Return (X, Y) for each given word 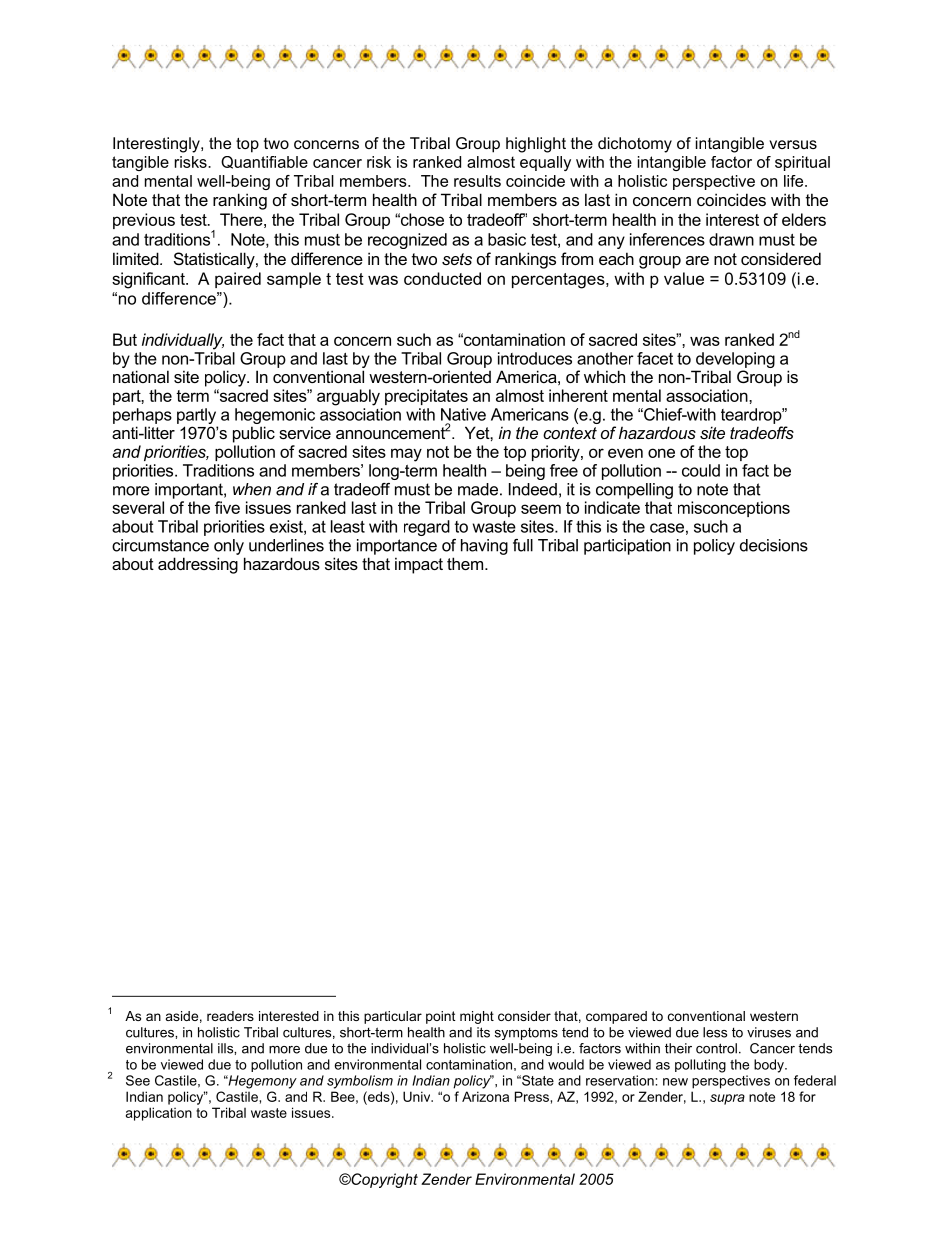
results (477, 181)
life (795, 181)
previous (144, 221)
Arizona (485, 1096)
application (159, 1114)
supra (727, 1099)
